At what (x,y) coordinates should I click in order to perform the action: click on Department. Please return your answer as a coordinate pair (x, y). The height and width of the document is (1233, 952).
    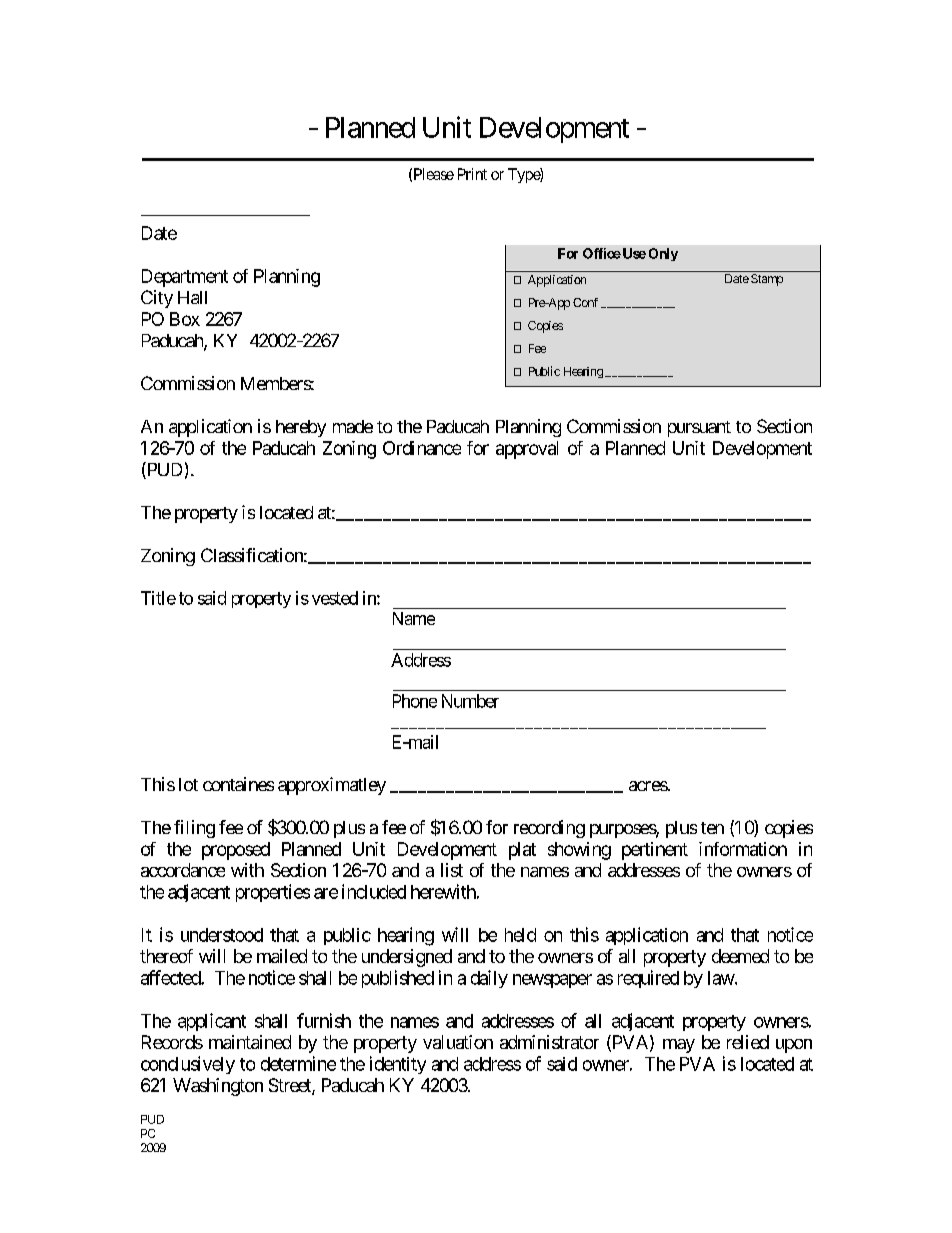
    Looking at the image, I should click on (185, 278).
